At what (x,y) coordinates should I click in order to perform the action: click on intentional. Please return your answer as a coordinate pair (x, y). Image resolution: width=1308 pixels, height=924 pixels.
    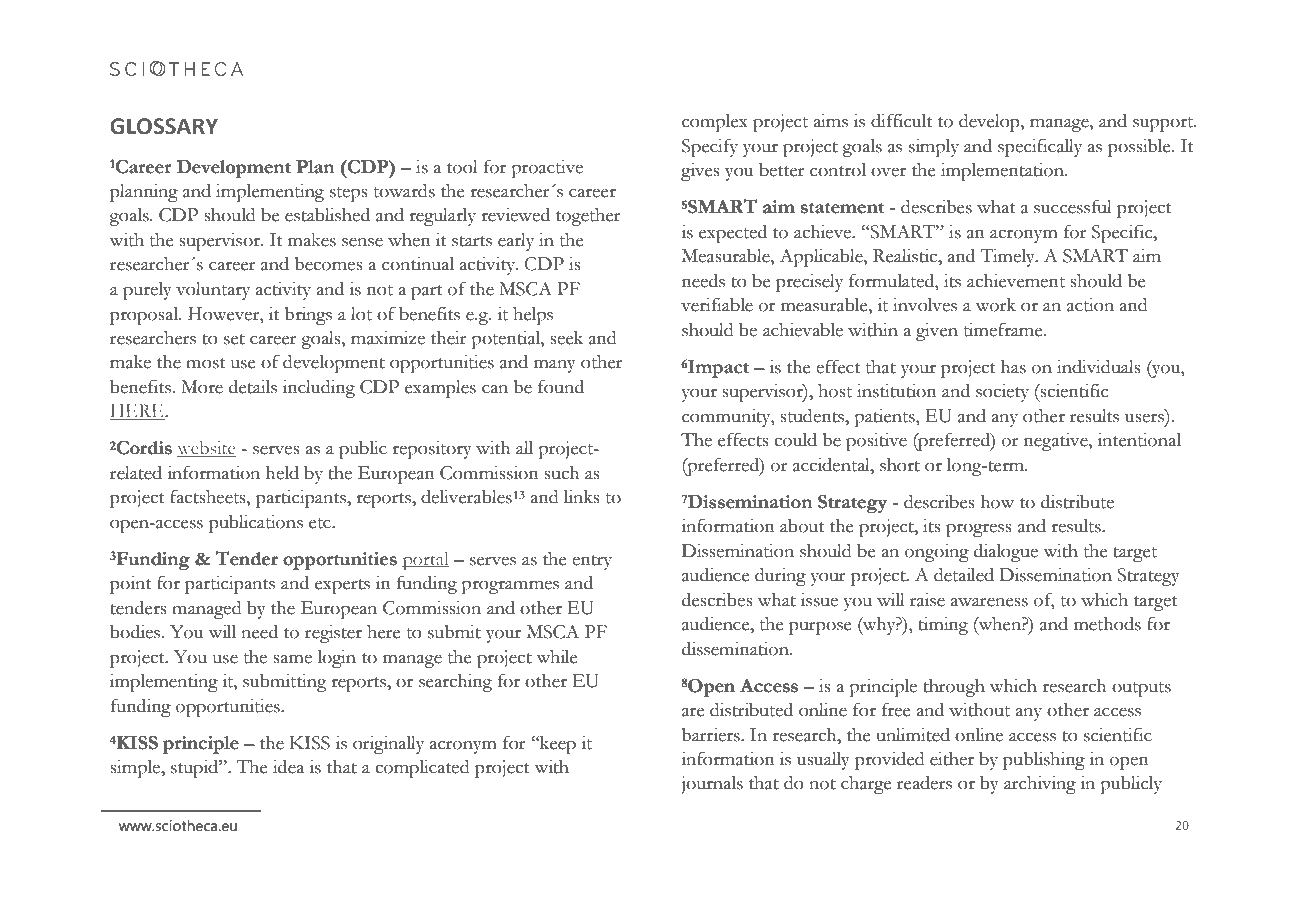
    Looking at the image, I should click on (1139, 440).
